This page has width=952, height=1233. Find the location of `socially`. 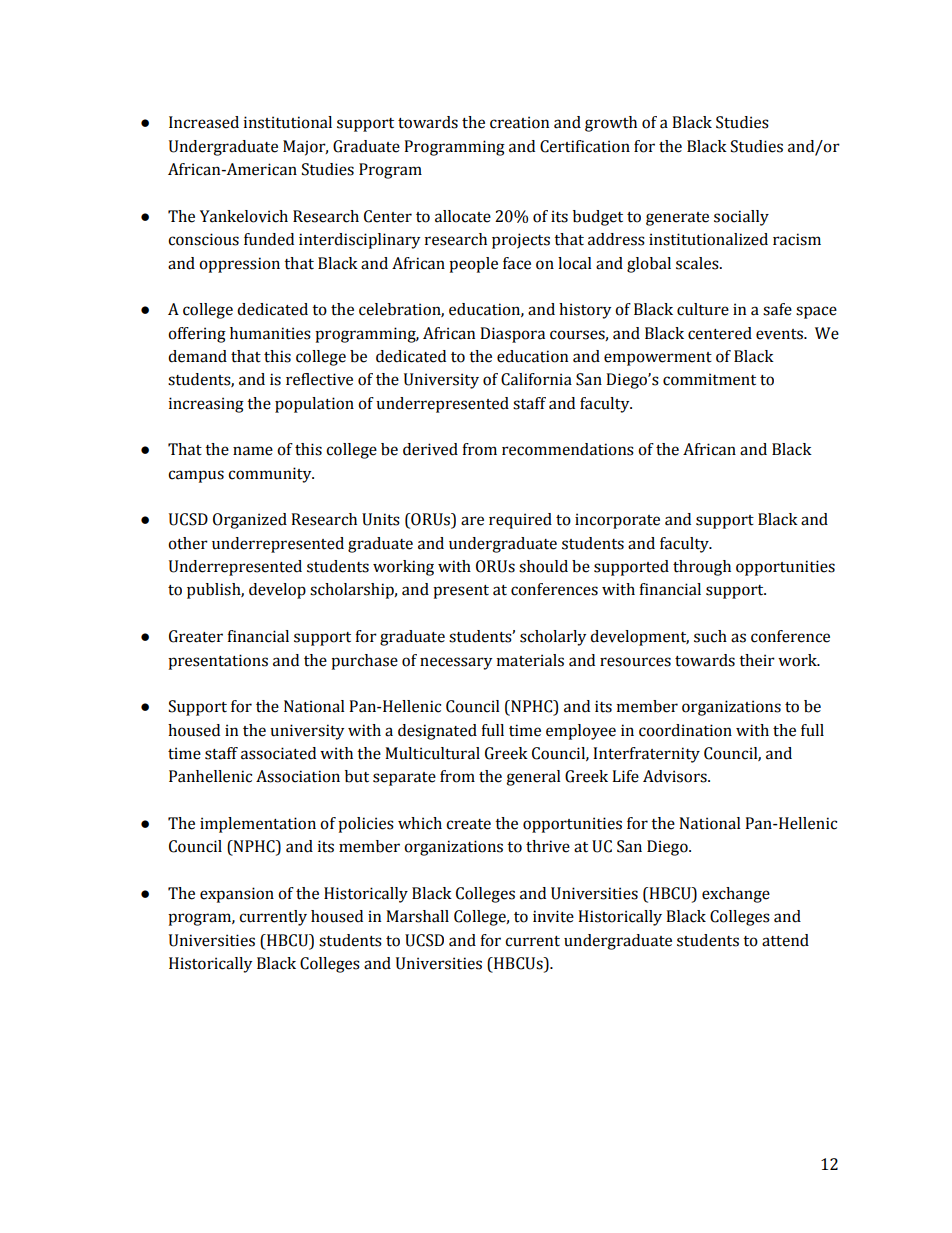

socially is located at coordinates (741, 218).
